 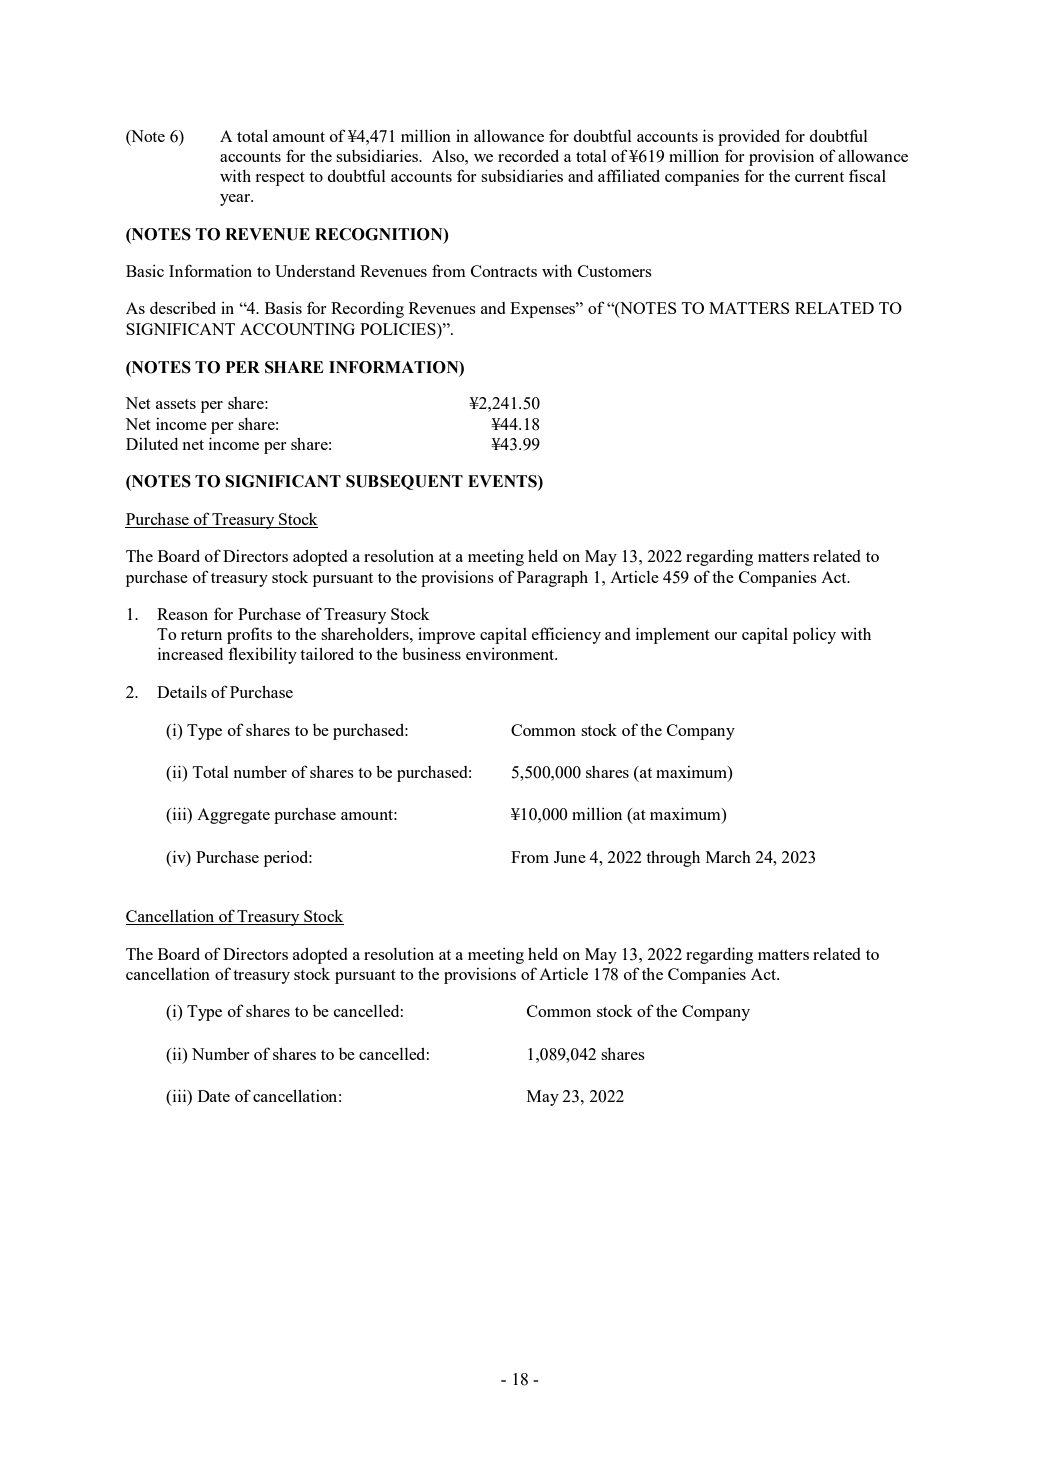 I want to click on recorded, so click(x=528, y=156).
